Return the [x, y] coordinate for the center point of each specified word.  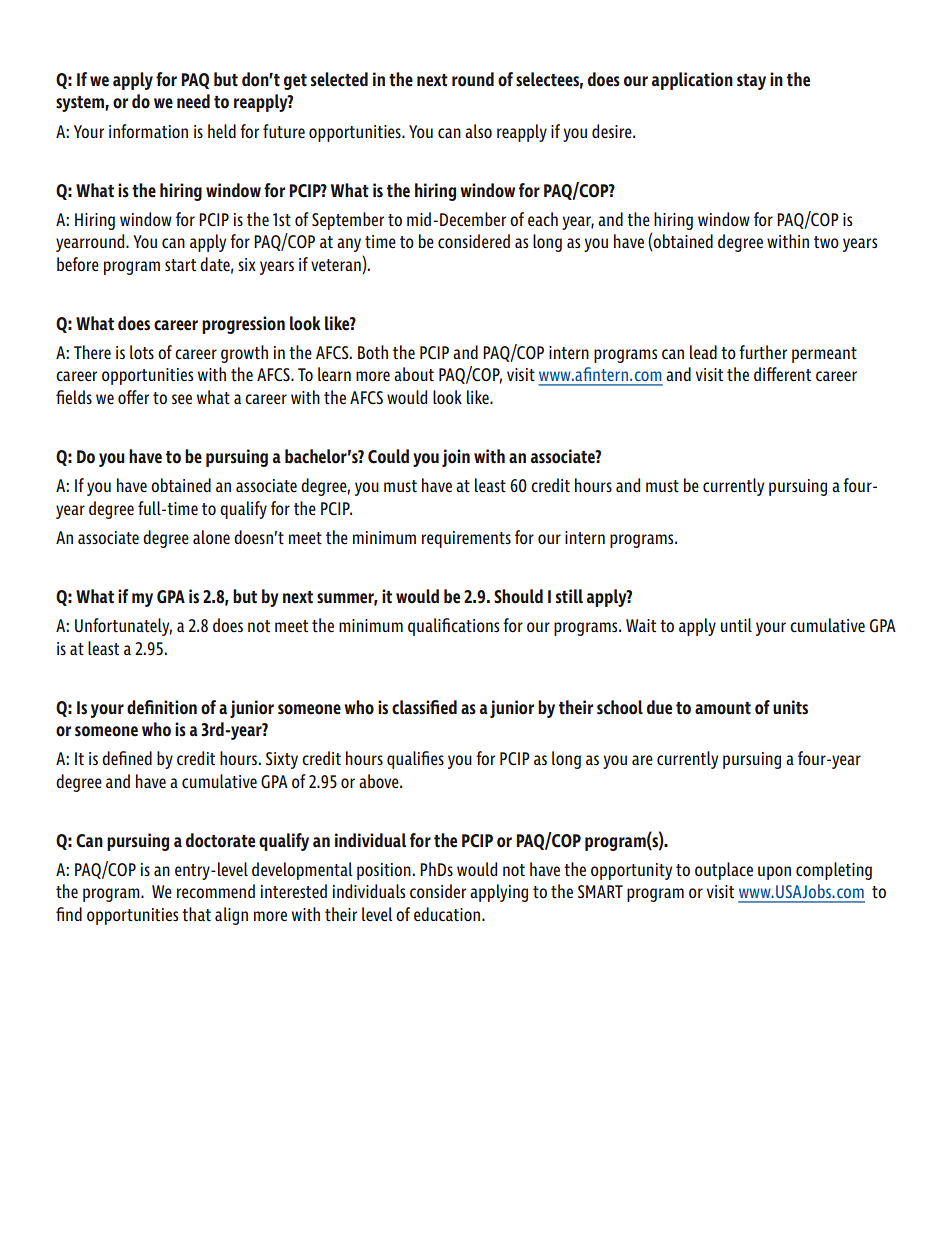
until [736, 625]
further [763, 352]
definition [162, 707]
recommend [216, 891]
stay [751, 82]
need [193, 101]
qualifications [453, 627]
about [414, 374]
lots [142, 352]
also [478, 131]
